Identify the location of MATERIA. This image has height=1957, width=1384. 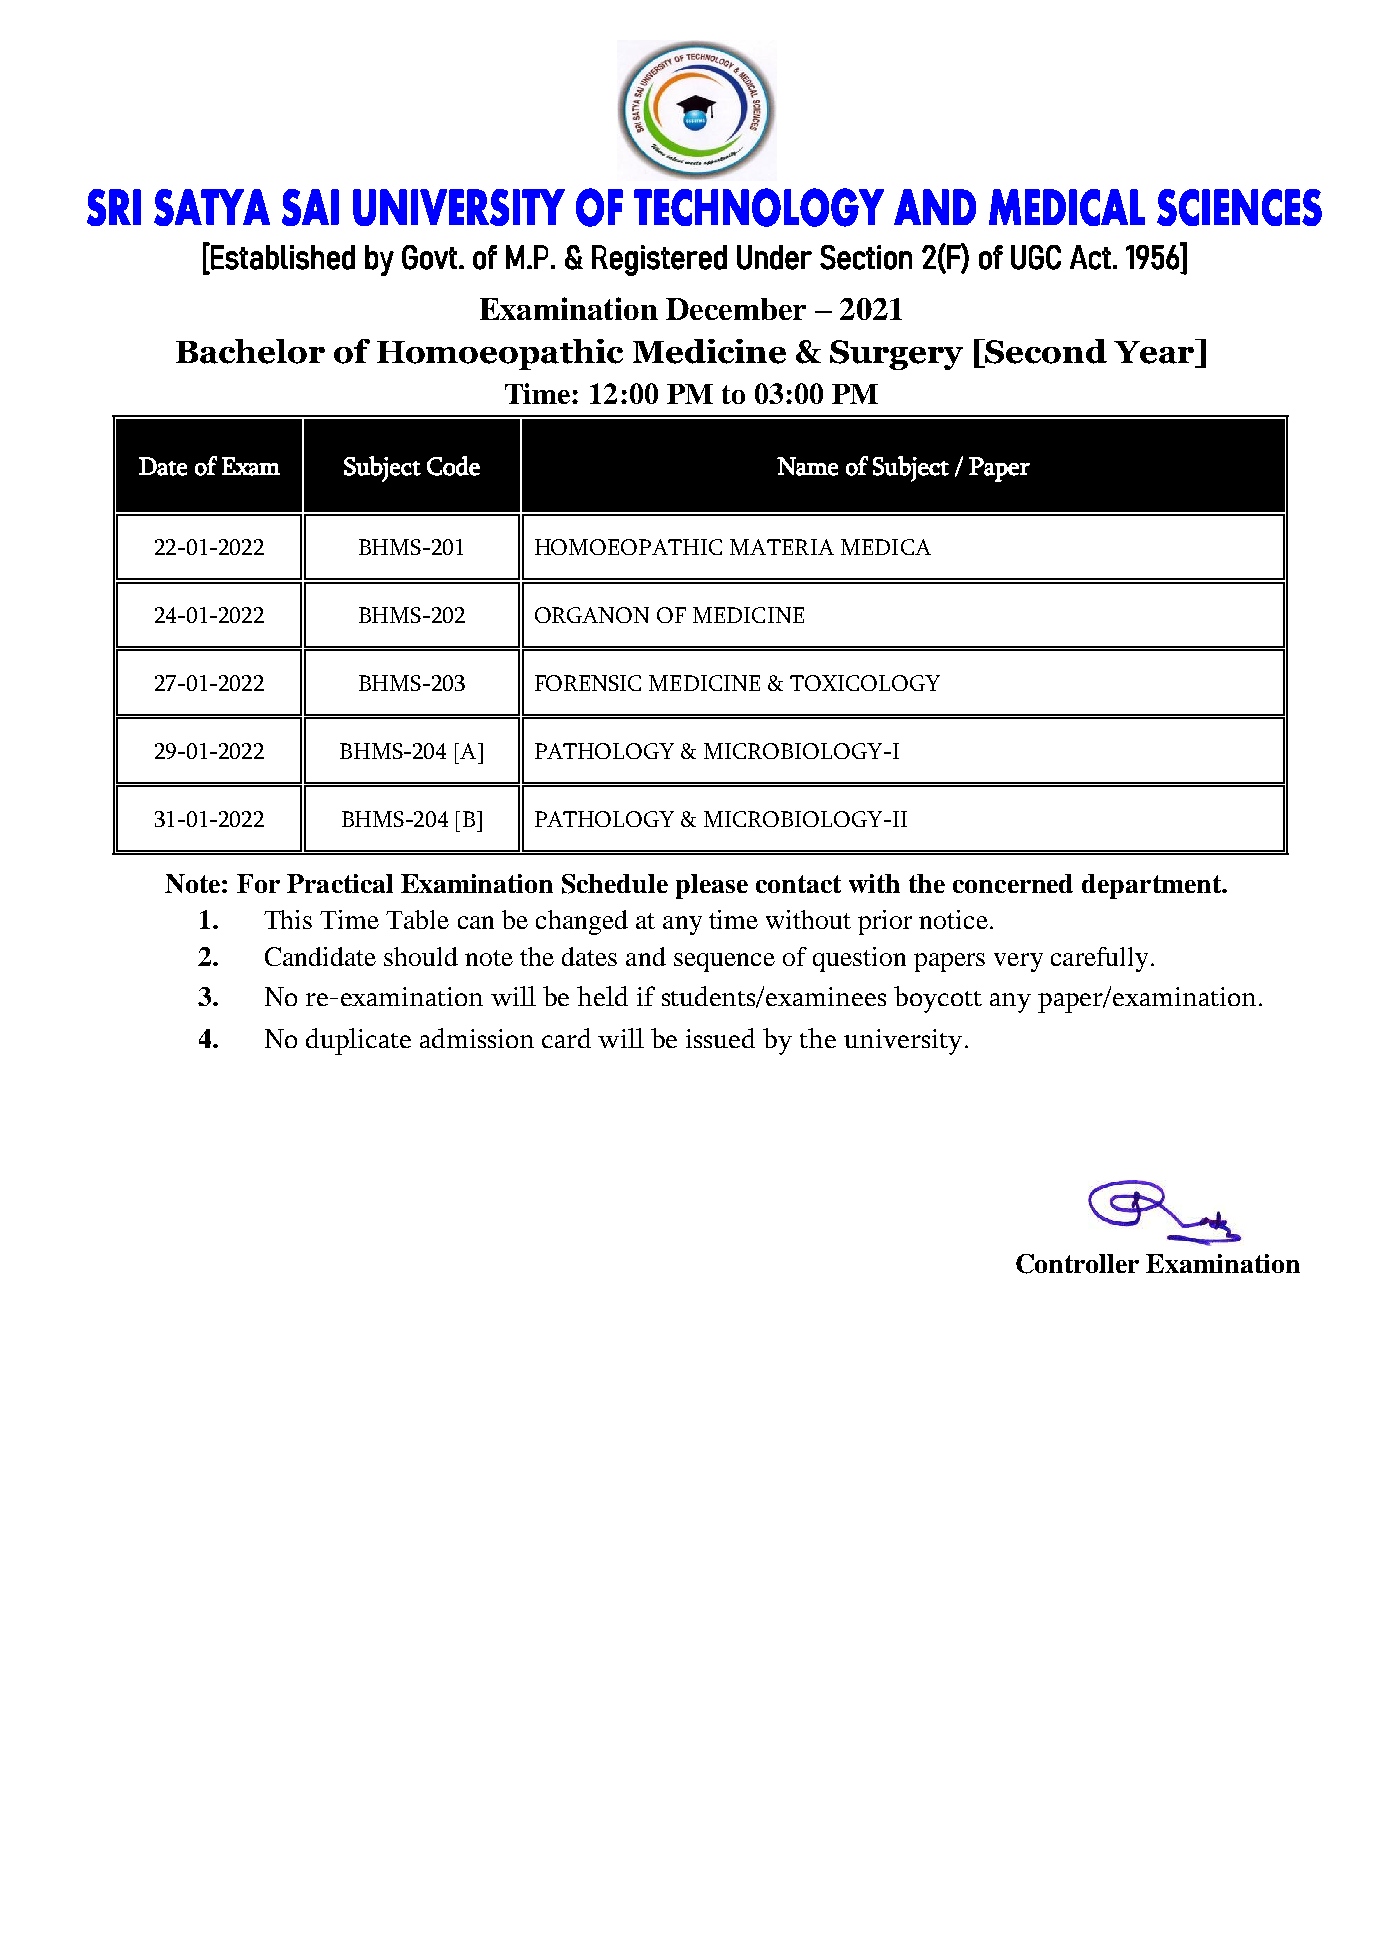
(782, 547).
